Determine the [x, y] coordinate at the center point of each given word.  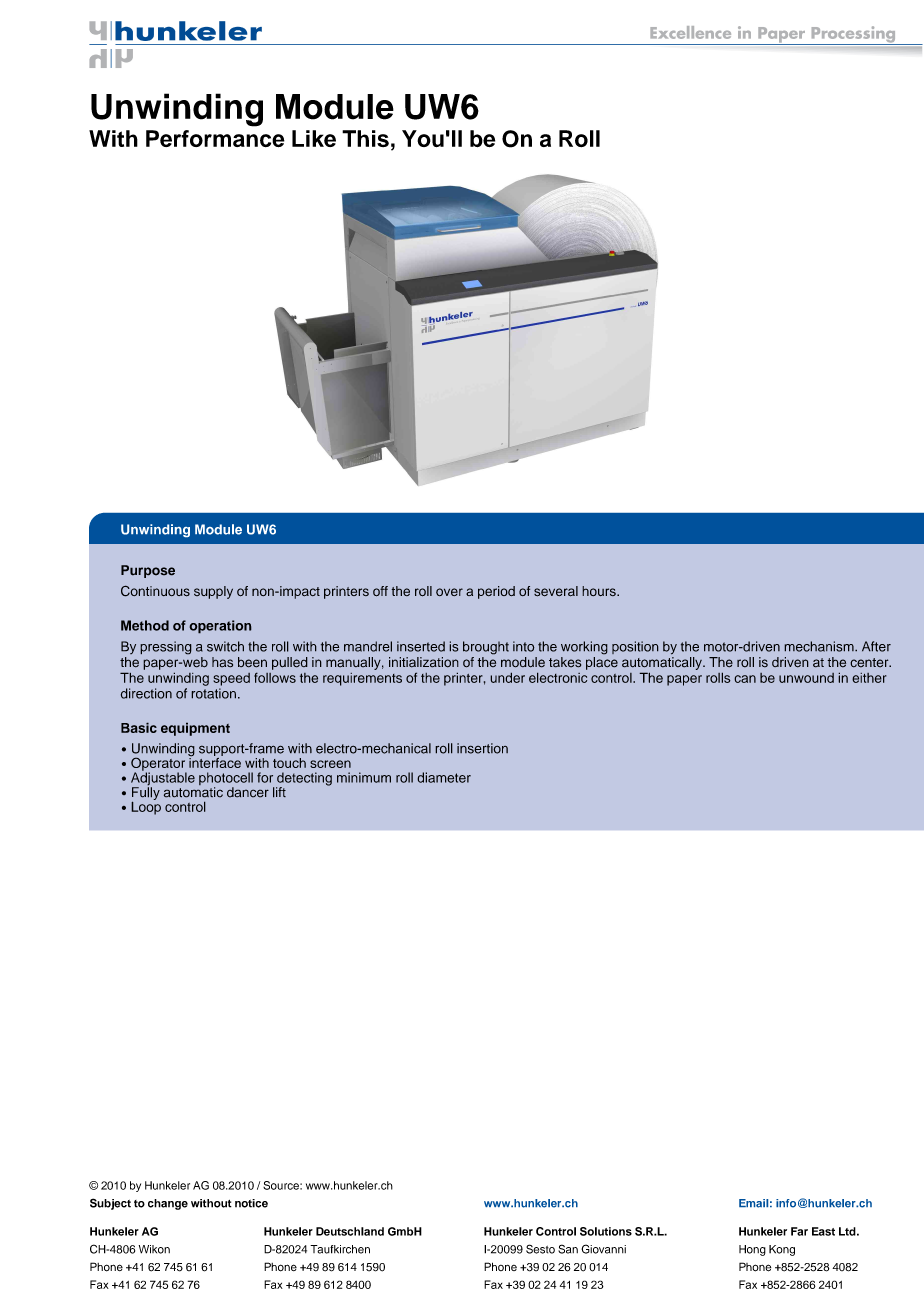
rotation [213, 693]
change [168, 1204]
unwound [806, 678]
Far [799, 1231]
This [365, 138]
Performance [215, 138]
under [507, 677]
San [568, 1249]
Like [314, 138]
